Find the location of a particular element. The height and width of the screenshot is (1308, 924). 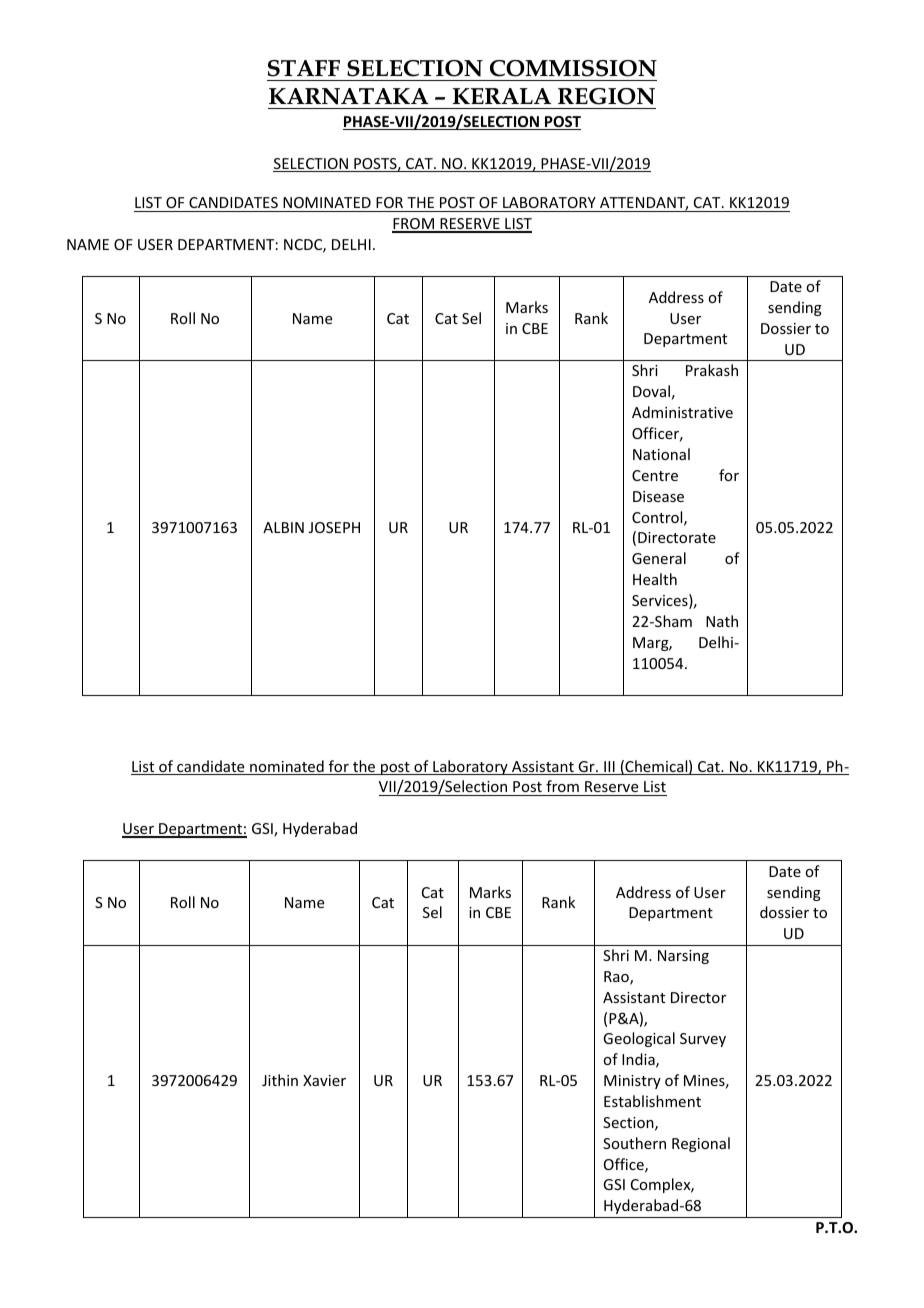

Prakash is located at coordinates (712, 370).
